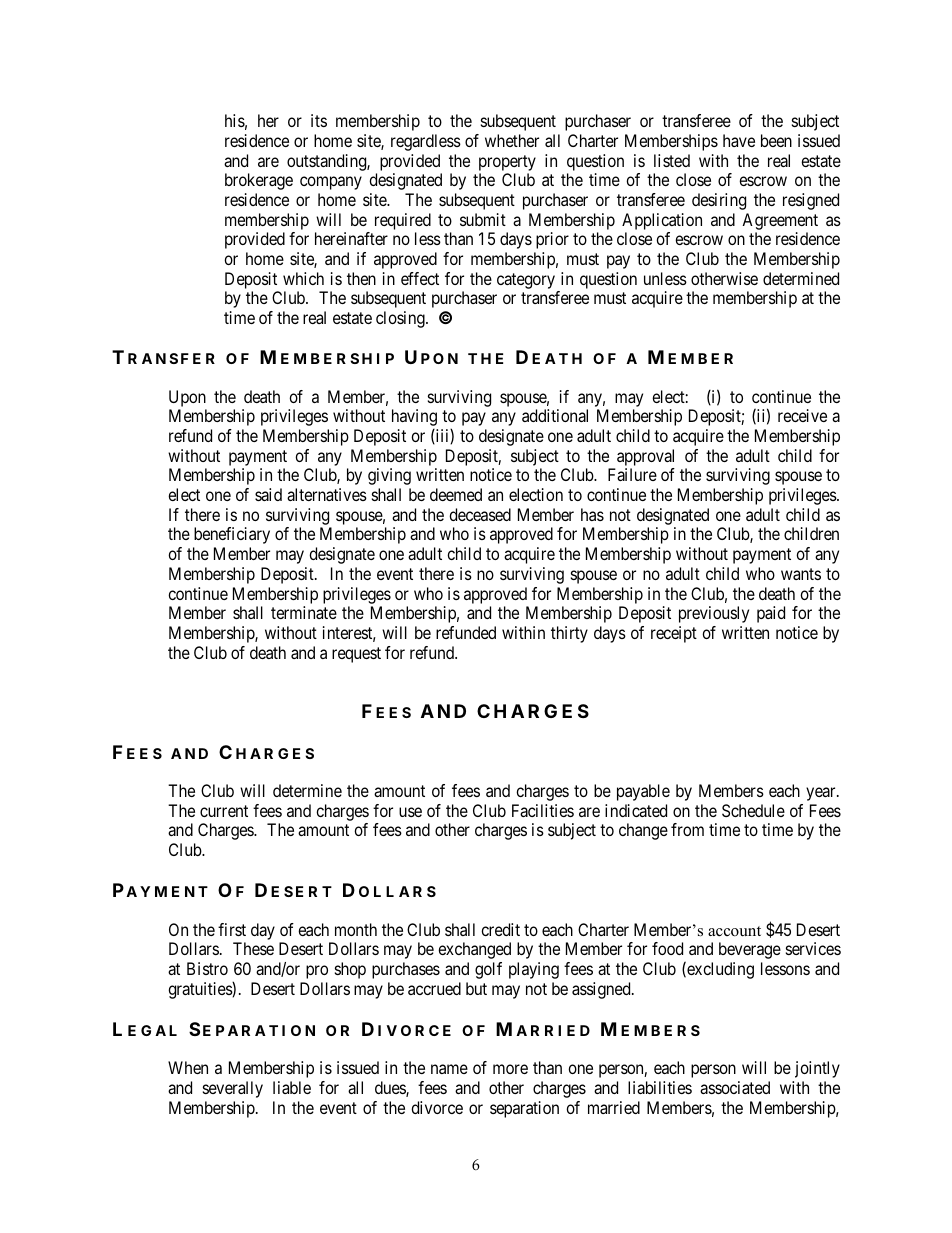 The width and height of the page is (952, 1233). Describe the element at coordinates (802, 415) in the page. I see `receive` at that location.
